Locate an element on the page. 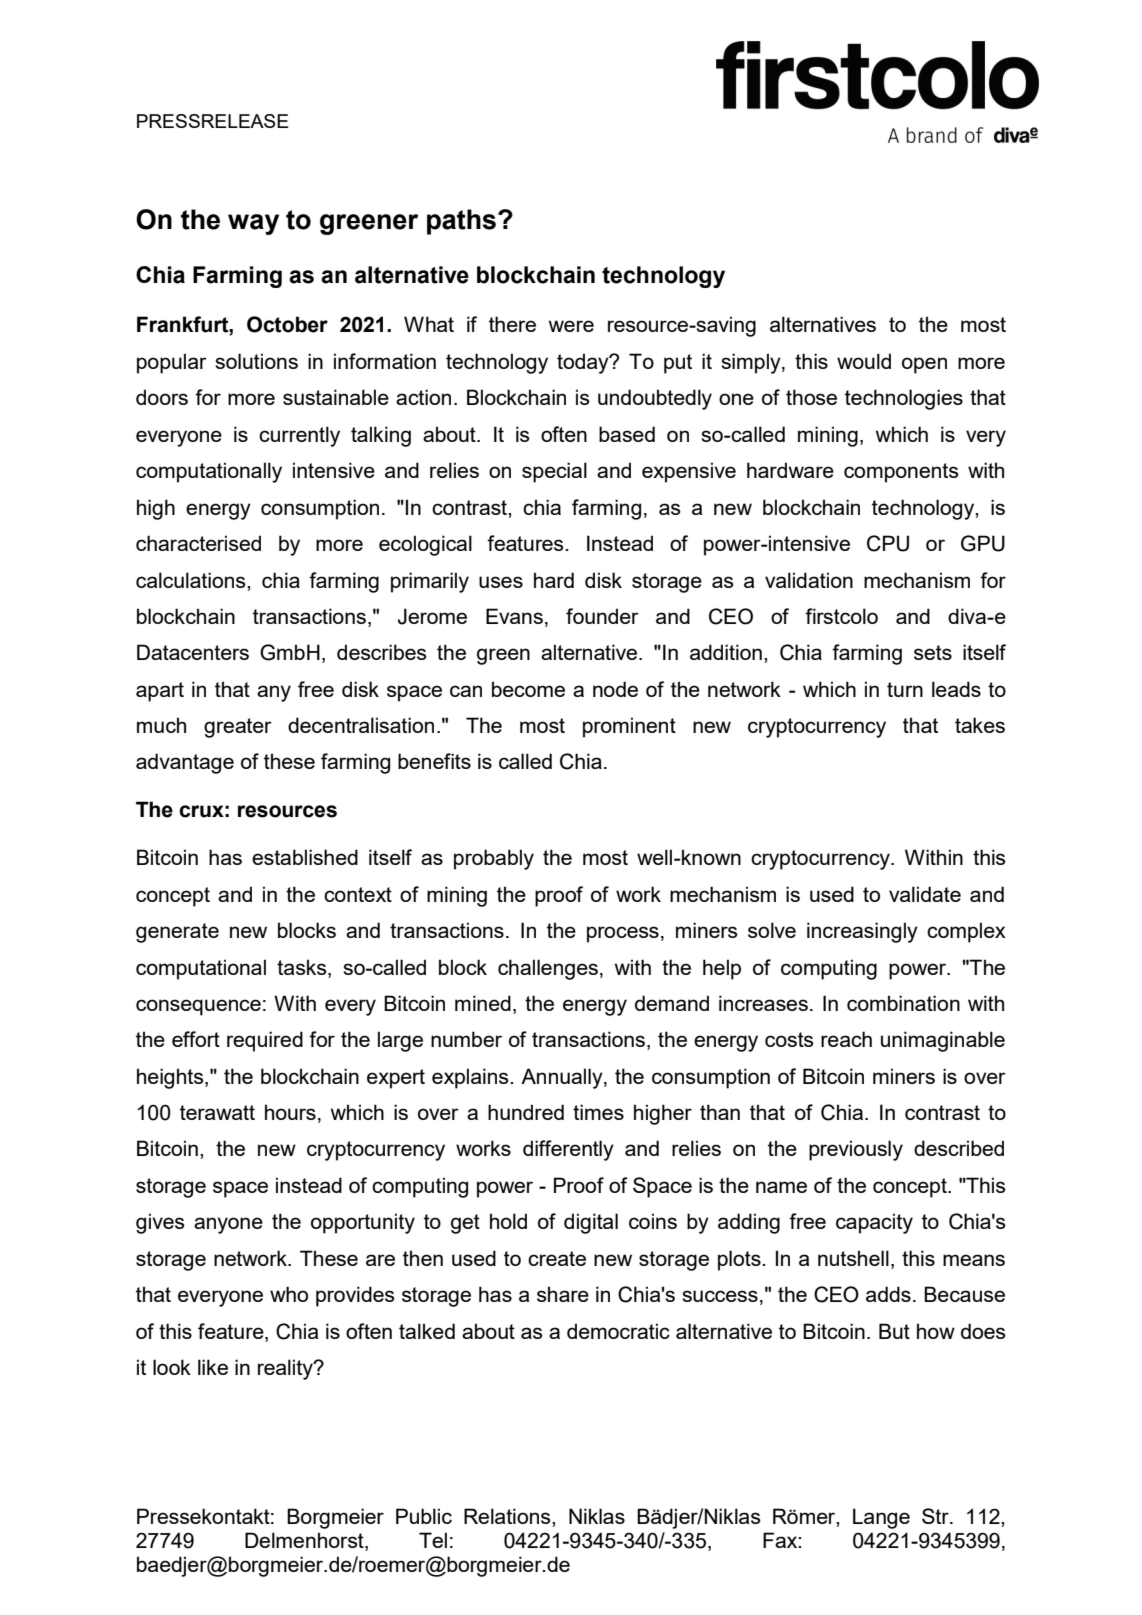 Image resolution: width=1142 pixels, height=1615 pixels. greater is located at coordinates (238, 728).
